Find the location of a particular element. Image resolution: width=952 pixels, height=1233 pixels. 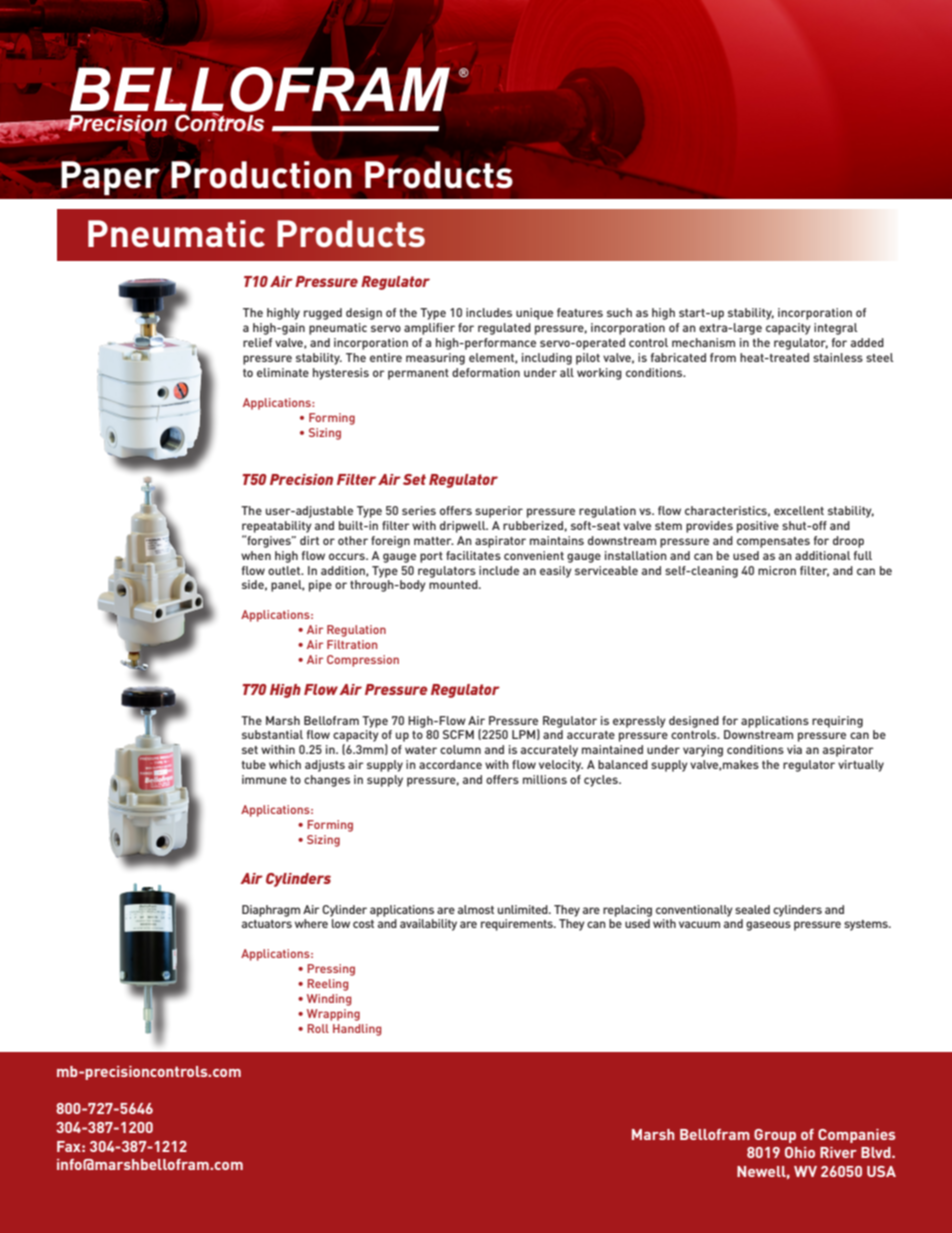

immune is located at coordinates (264, 779).
